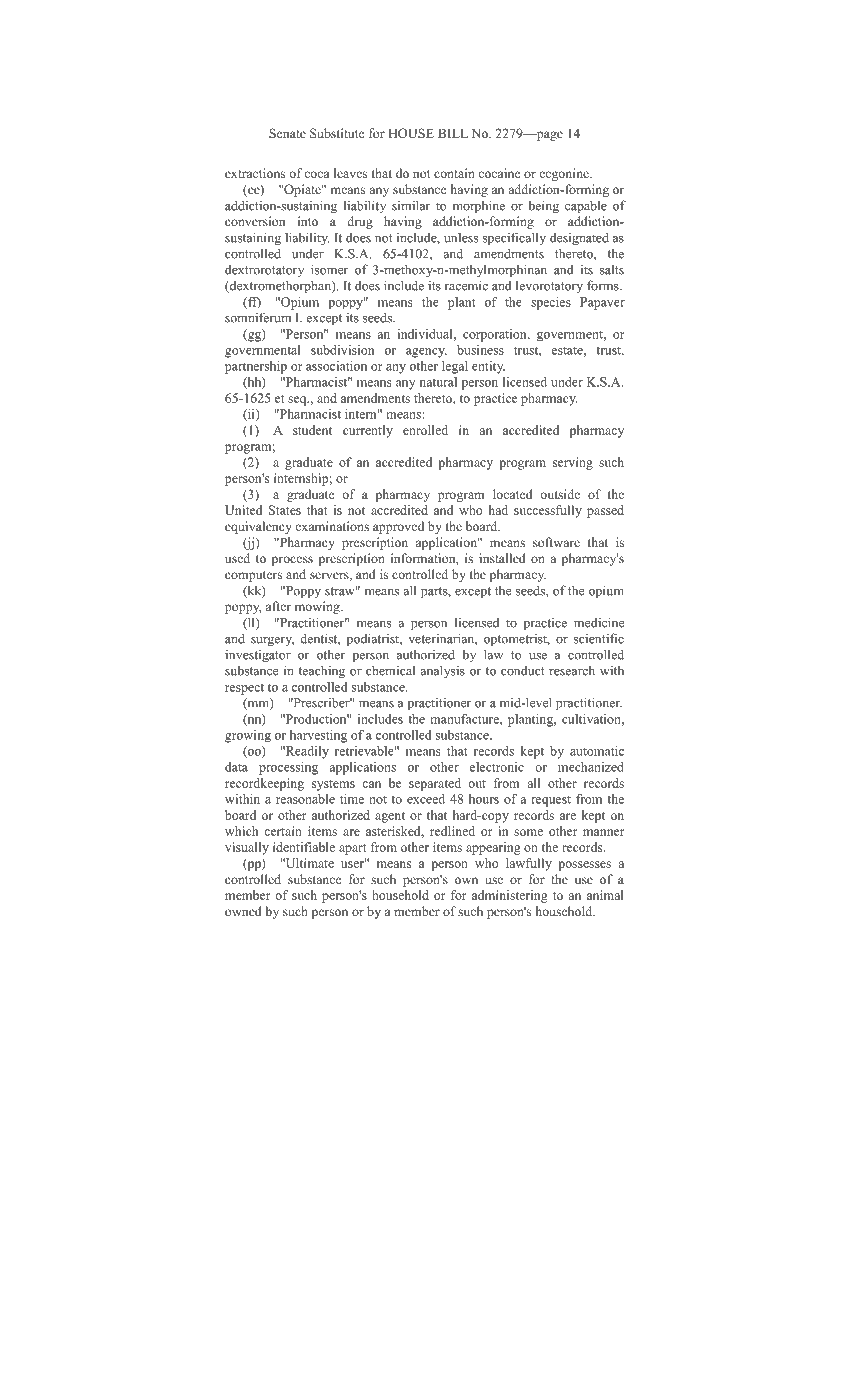 The width and height of the page is (849, 1400). I want to click on possesses, so click(584, 866).
